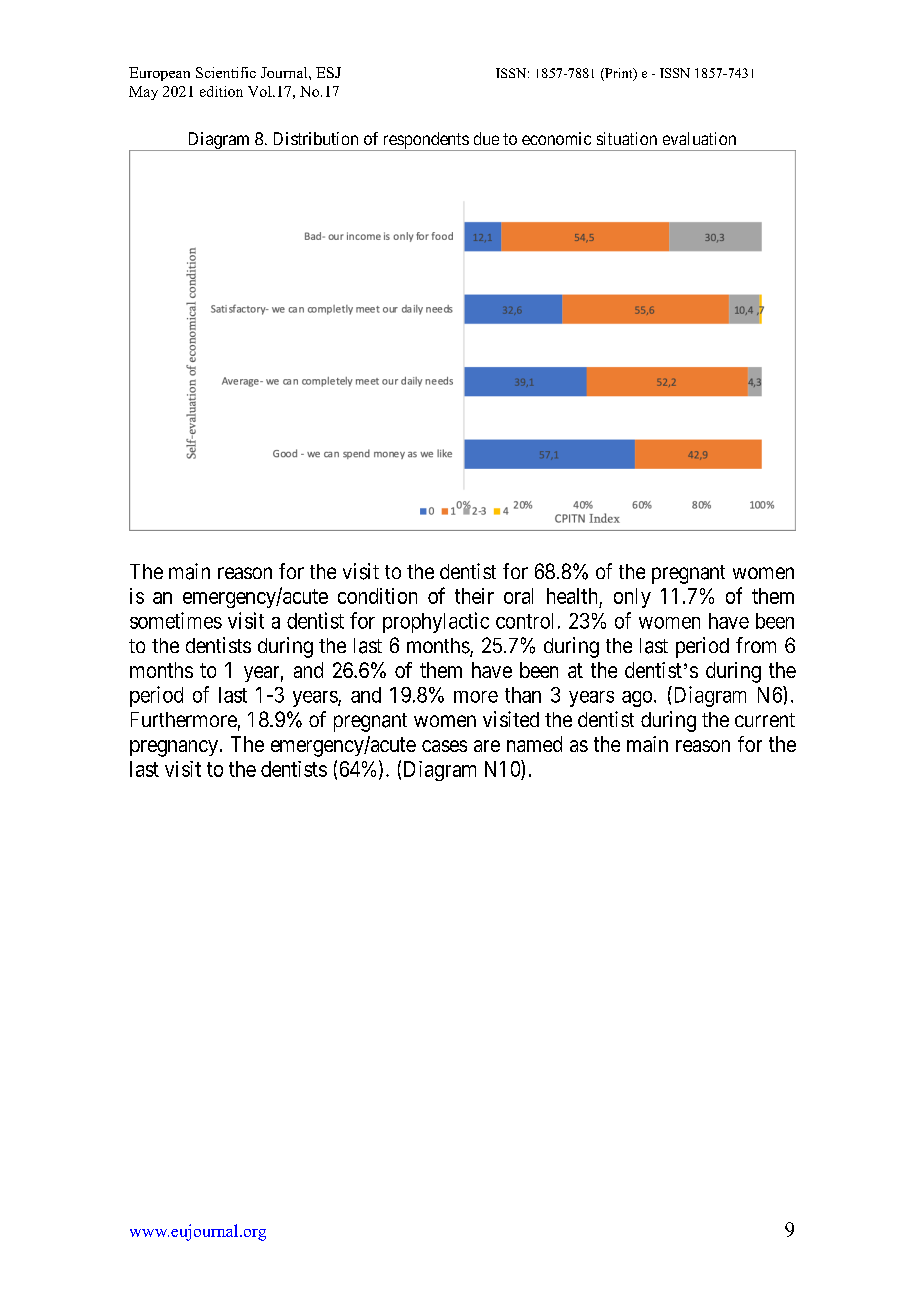 Image resolution: width=924 pixels, height=1305 pixels. What do you see at coordinates (174, 748) in the screenshot?
I see `pregnancy` at bounding box center [174, 748].
